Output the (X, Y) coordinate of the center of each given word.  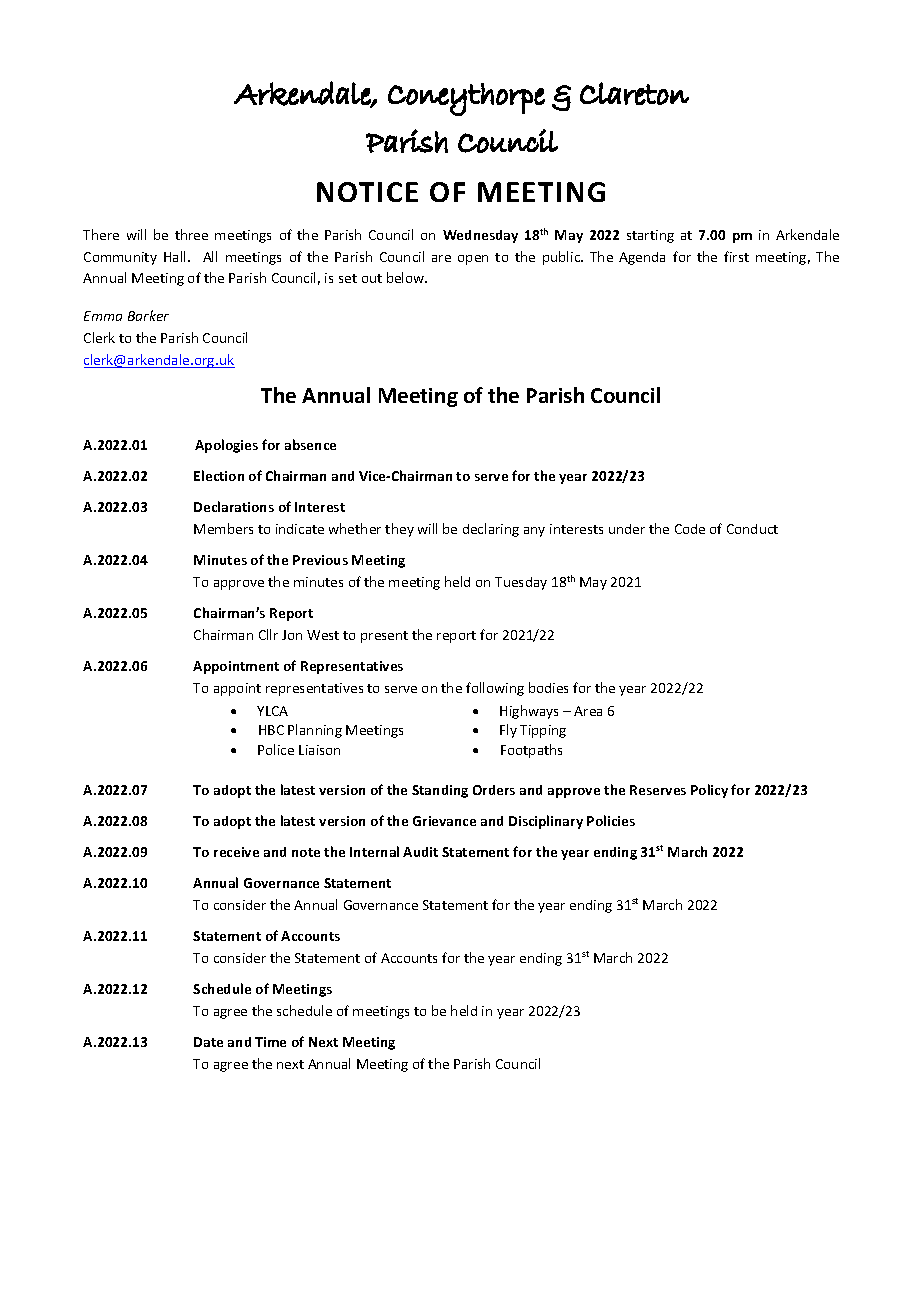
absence (310, 444)
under (627, 529)
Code (690, 529)
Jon (292, 635)
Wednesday (480, 236)
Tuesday (521, 583)
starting (650, 236)
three (191, 234)
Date (208, 1042)
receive (236, 852)
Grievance (444, 821)
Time (270, 1042)
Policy (709, 791)
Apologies (226, 446)
